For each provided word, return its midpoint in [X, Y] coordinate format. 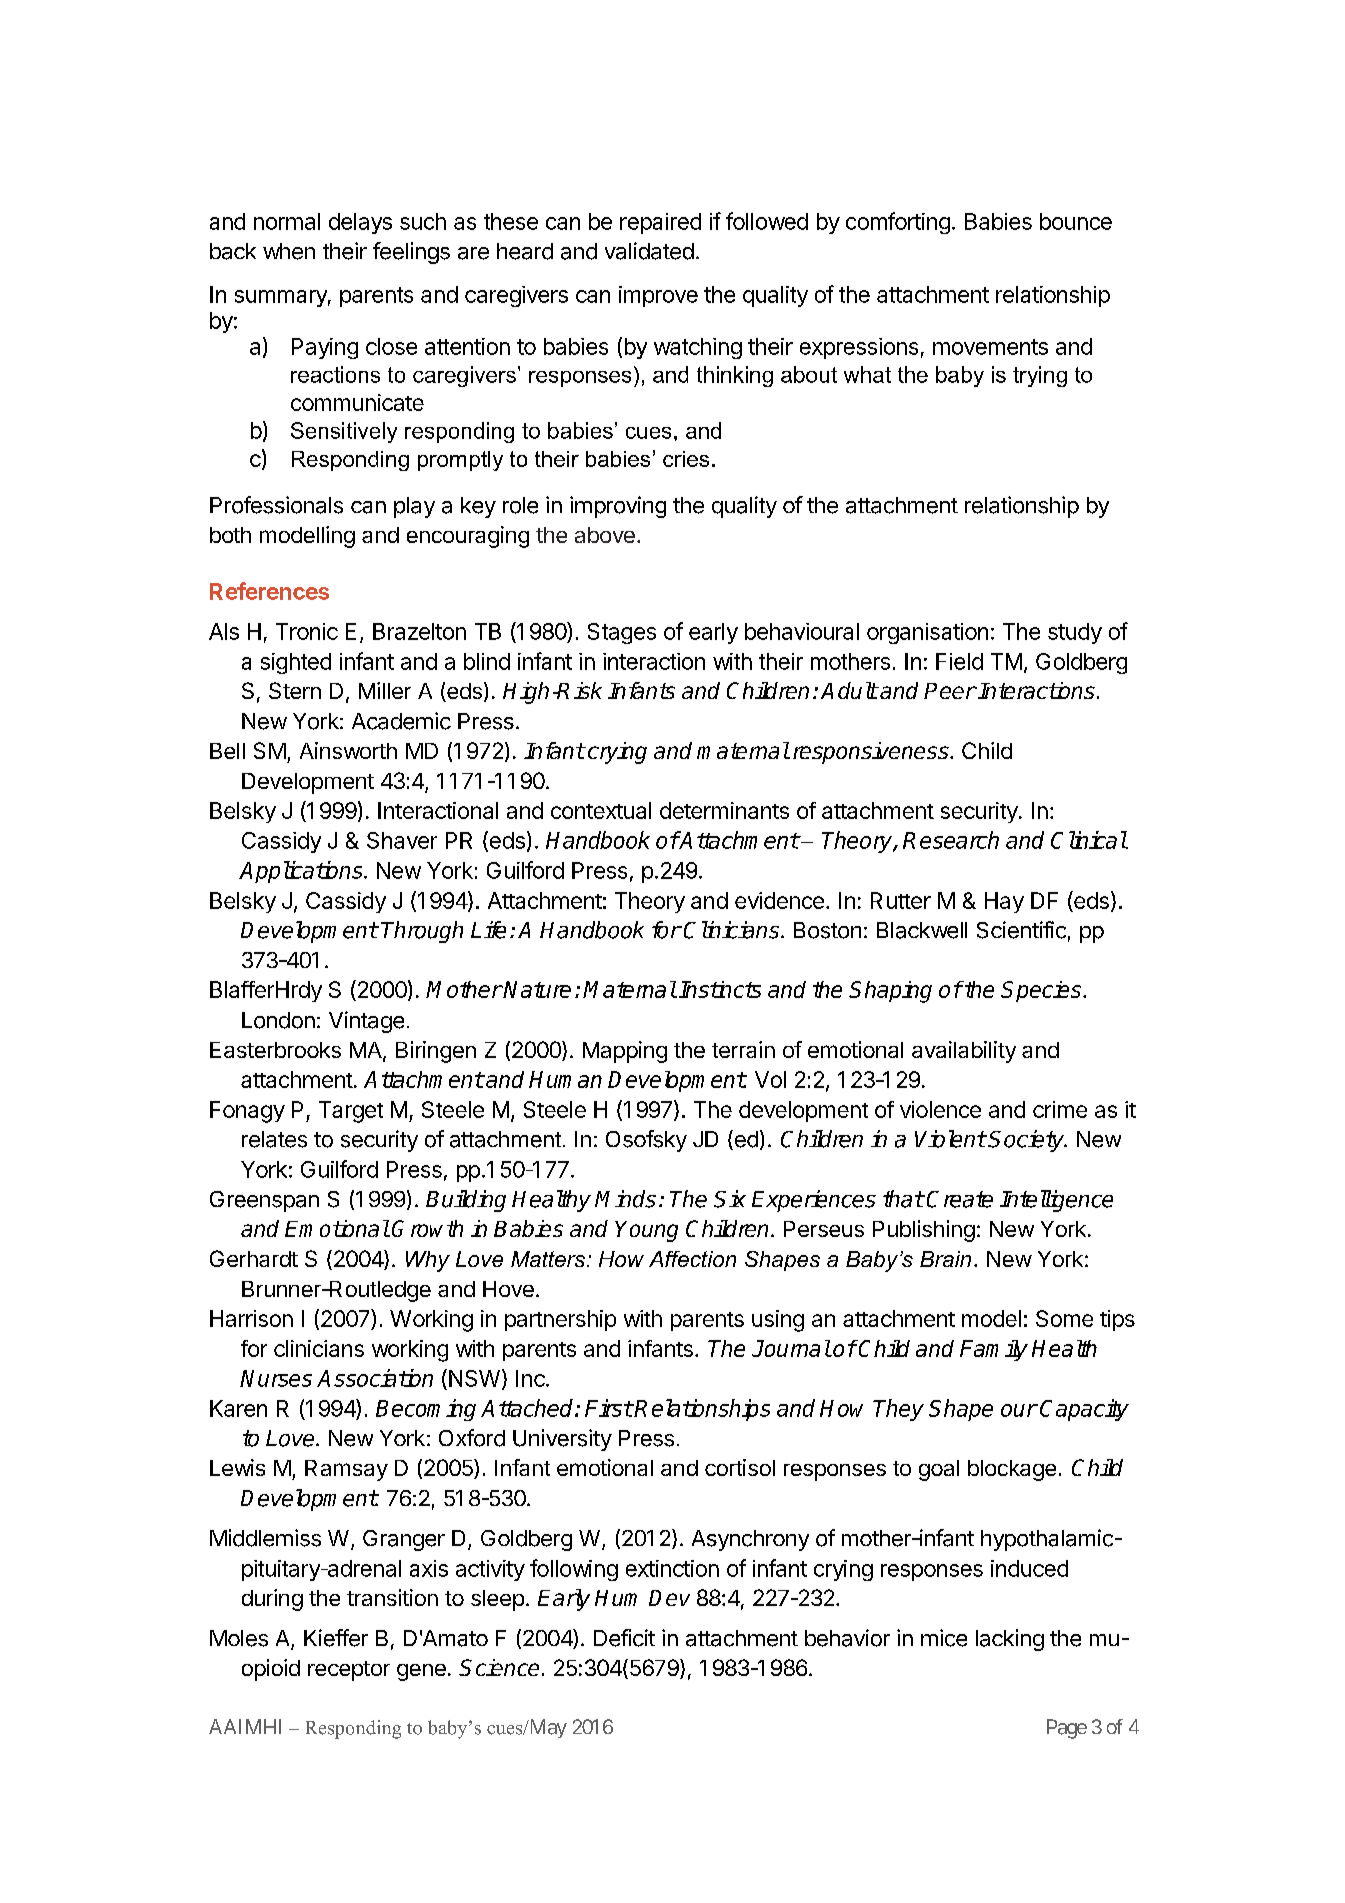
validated [649, 251]
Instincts [720, 989]
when [289, 251]
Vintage [366, 1022]
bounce [1076, 221]
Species [1042, 991]
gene [421, 1672]
